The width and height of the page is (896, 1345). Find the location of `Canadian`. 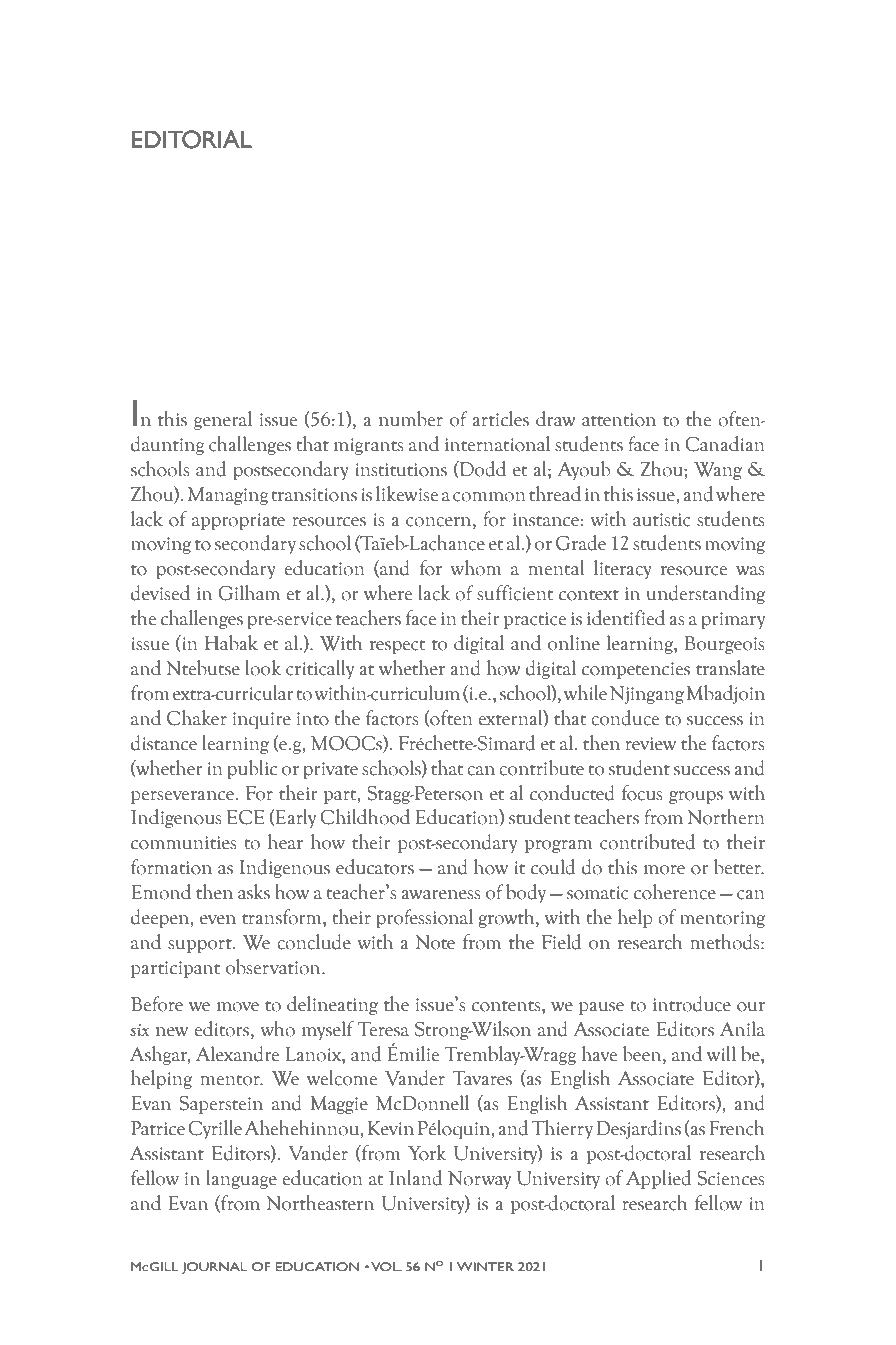

Canadian is located at coordinates (725, 444).
